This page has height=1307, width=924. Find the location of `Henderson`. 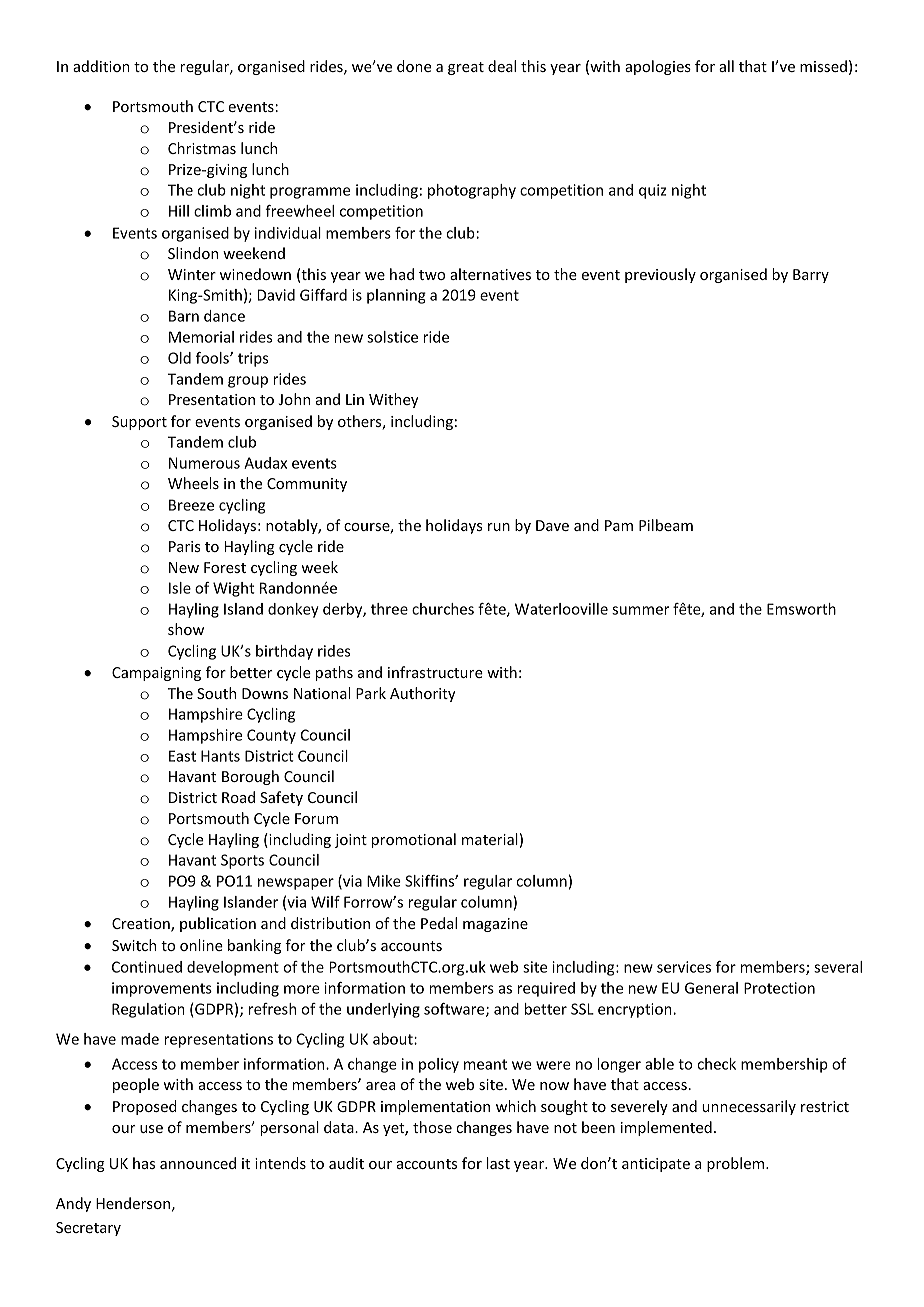

Henderson is located at coordinates (133, 1203).
